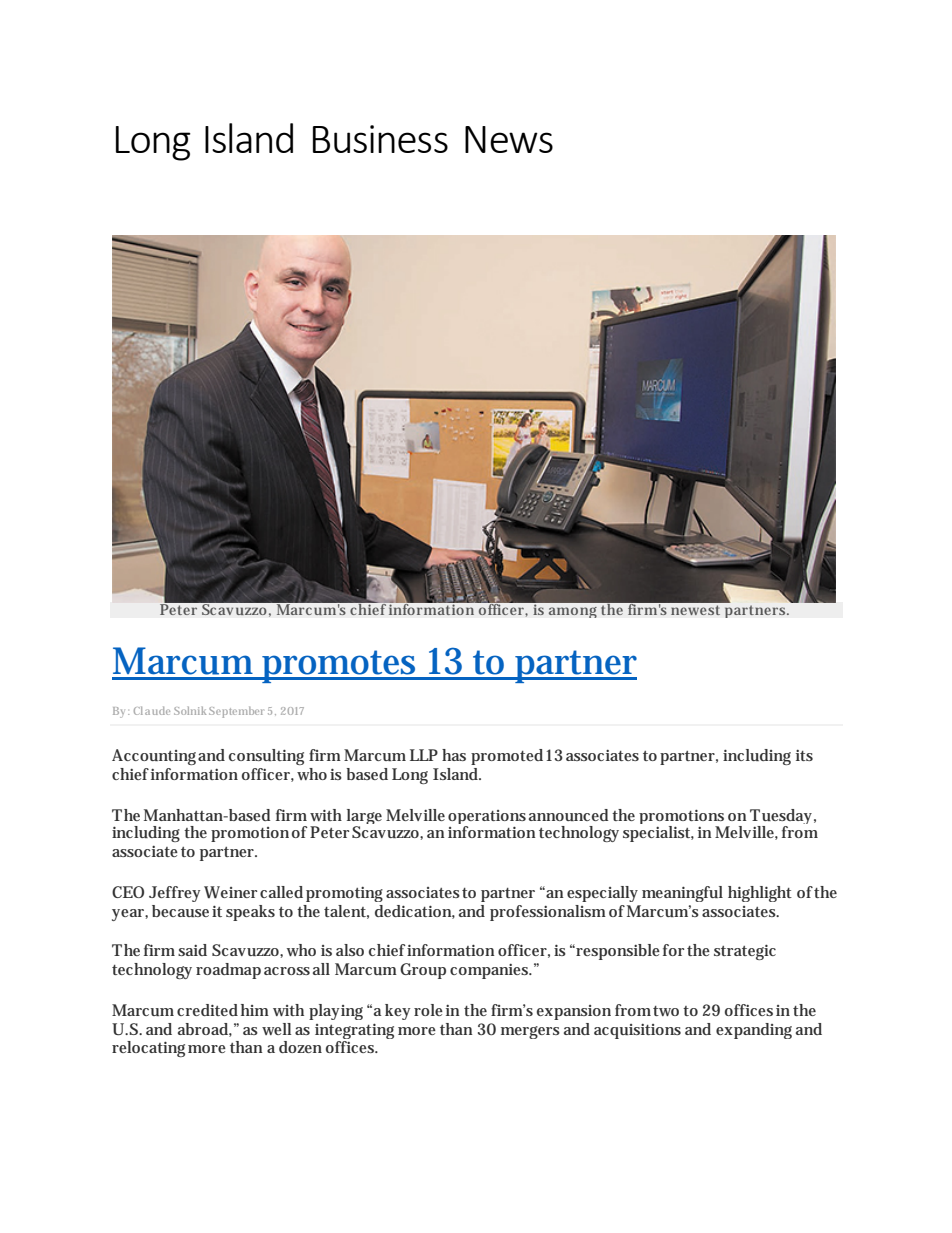 The image size is (952, 1233). What do you see at coordinates (155, 757) in the document?
I see `Accounting` at bounding box center [155, 757].
